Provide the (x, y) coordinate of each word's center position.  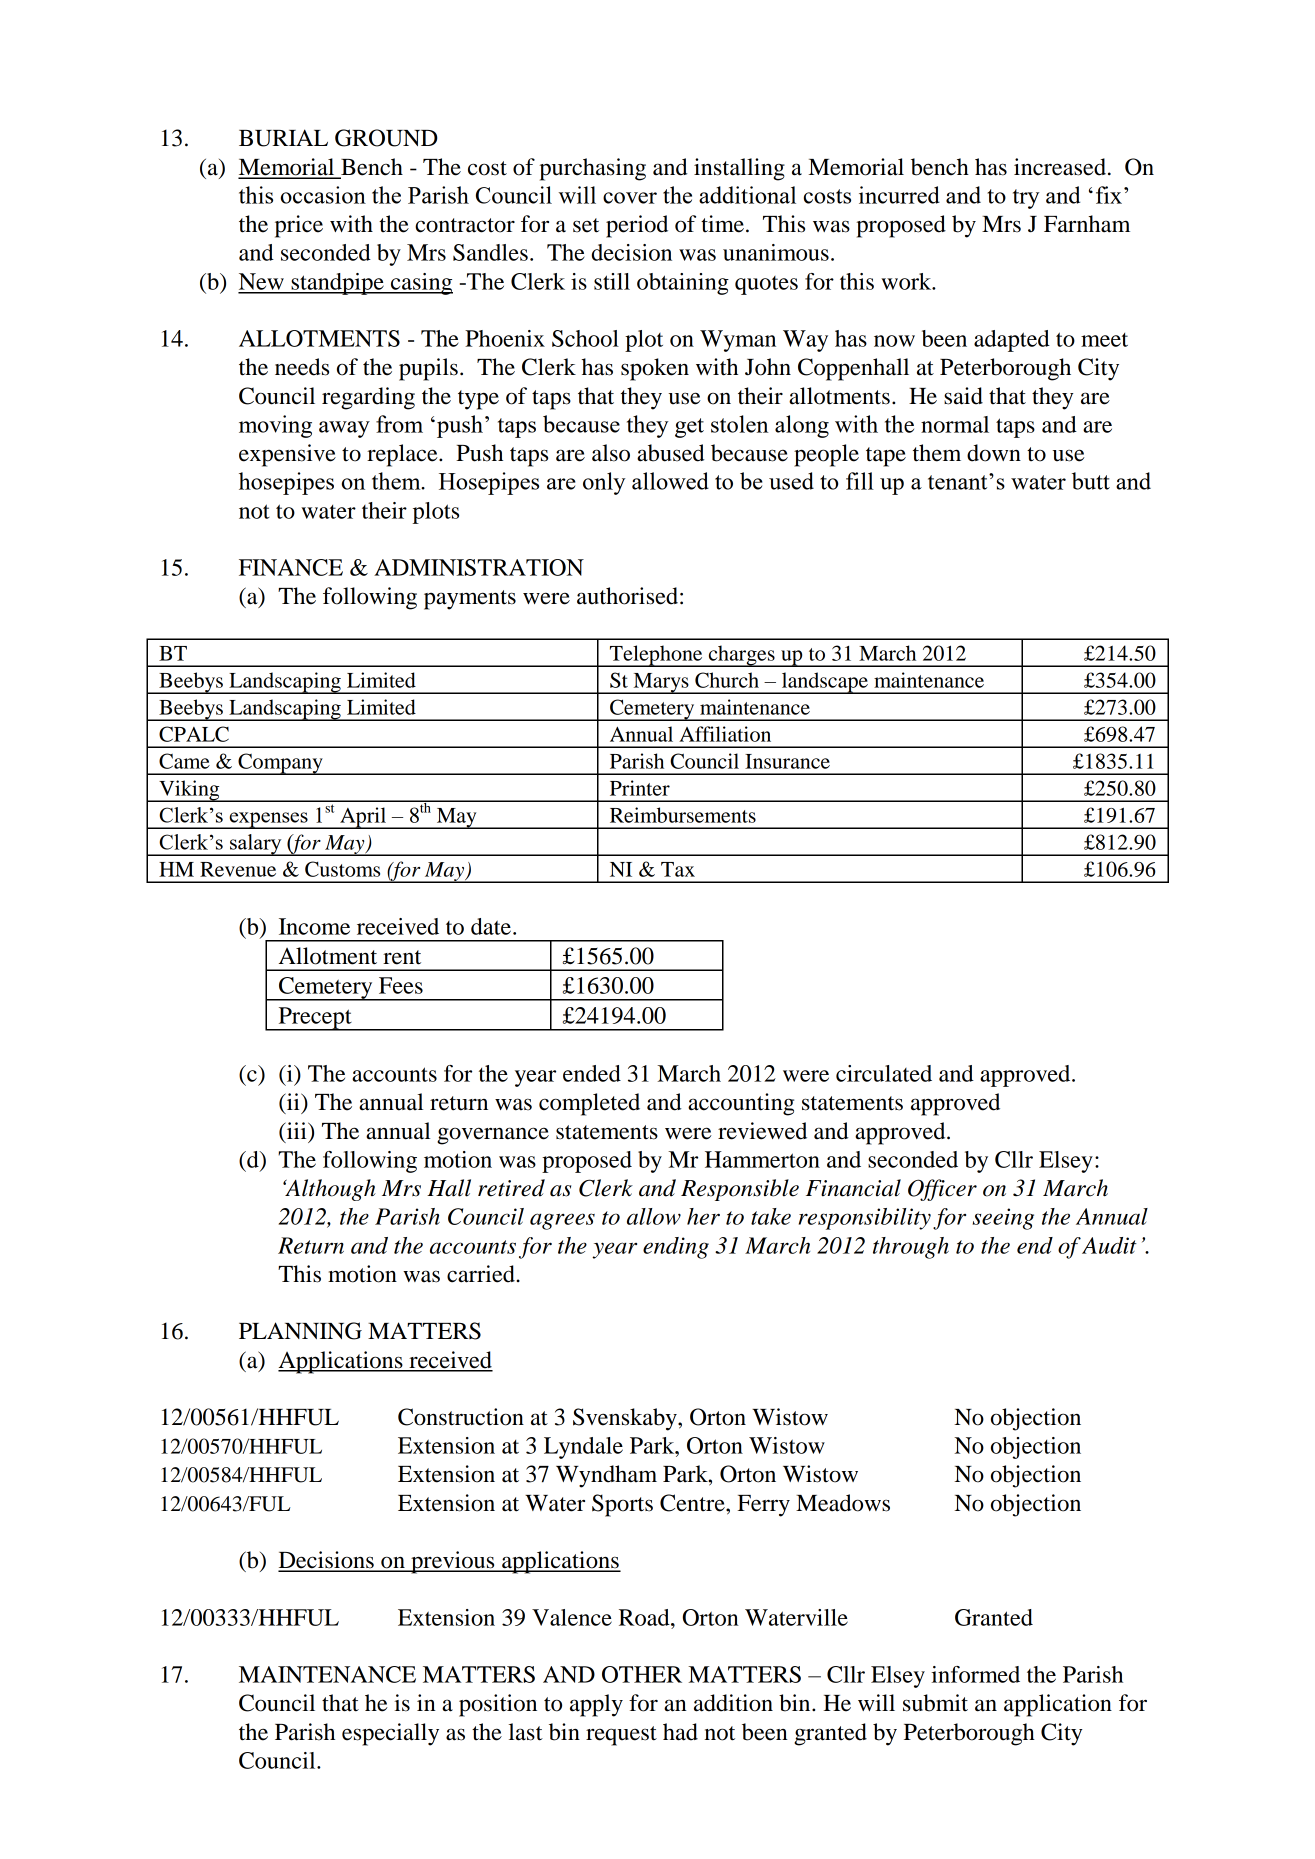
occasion (323, 195)
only (604, 483)
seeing (1003, 1219)
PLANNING (300, 1331)
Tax (678, 869)
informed (975, 1674)
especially (390, 1734)
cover (630, 198)
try (1026, 199)
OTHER (642, 1674)
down (994, 453)
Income (314, 926)
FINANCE (291, 567)
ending (676, 1248)
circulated (884, 1073)
